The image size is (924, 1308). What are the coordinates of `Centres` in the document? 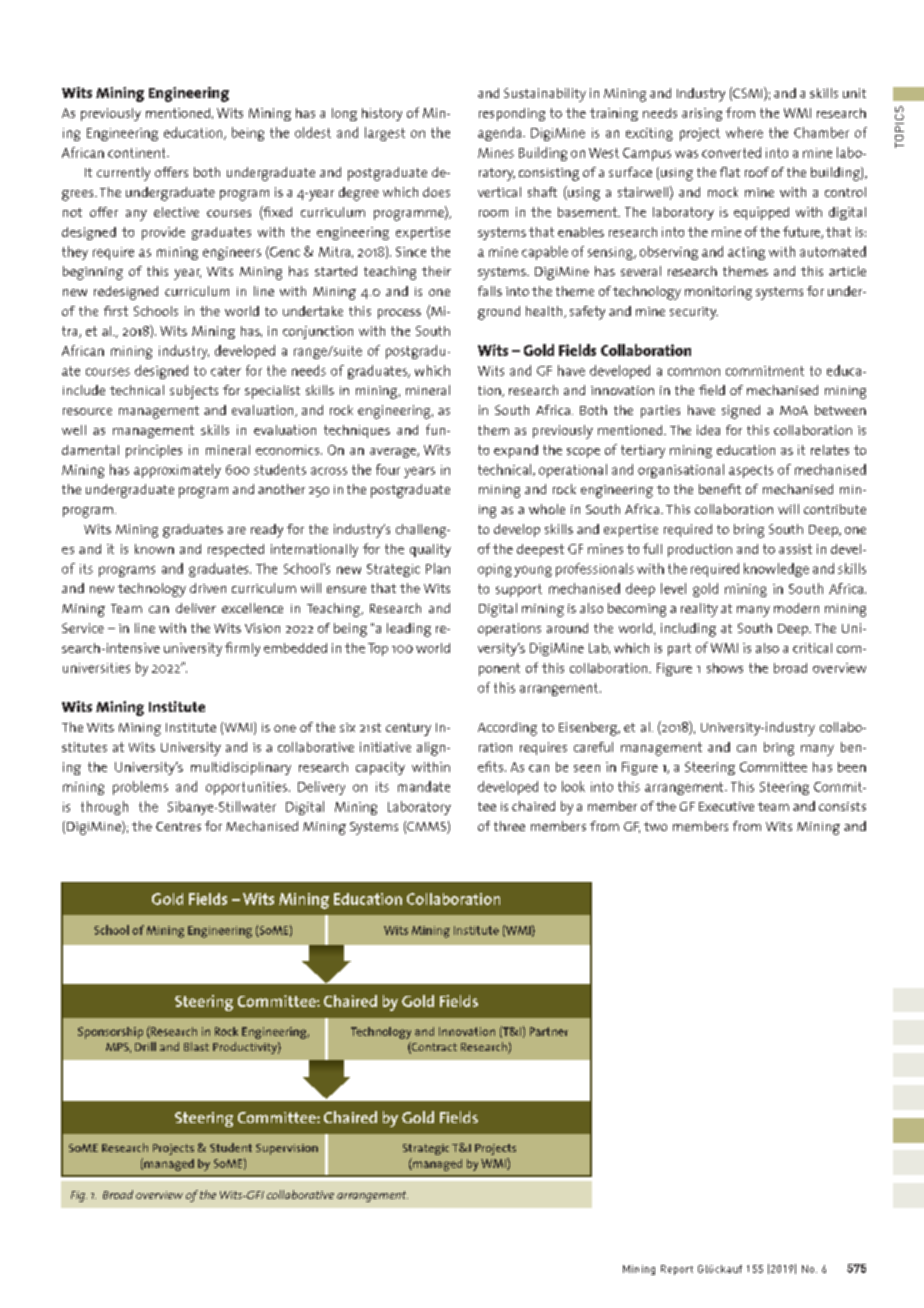 It's located at (178, 826).
